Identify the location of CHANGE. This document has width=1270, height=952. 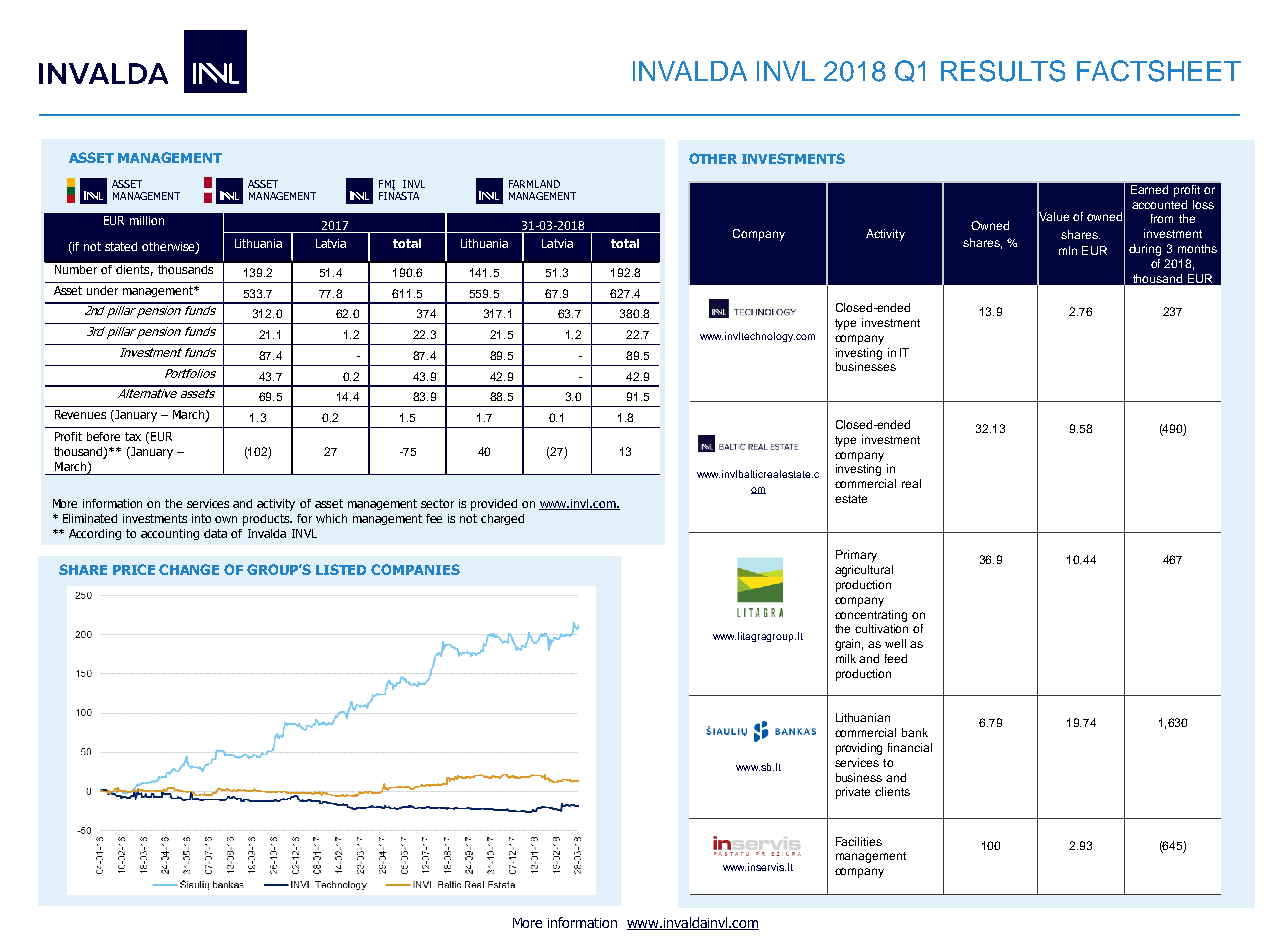
(189, 569).
